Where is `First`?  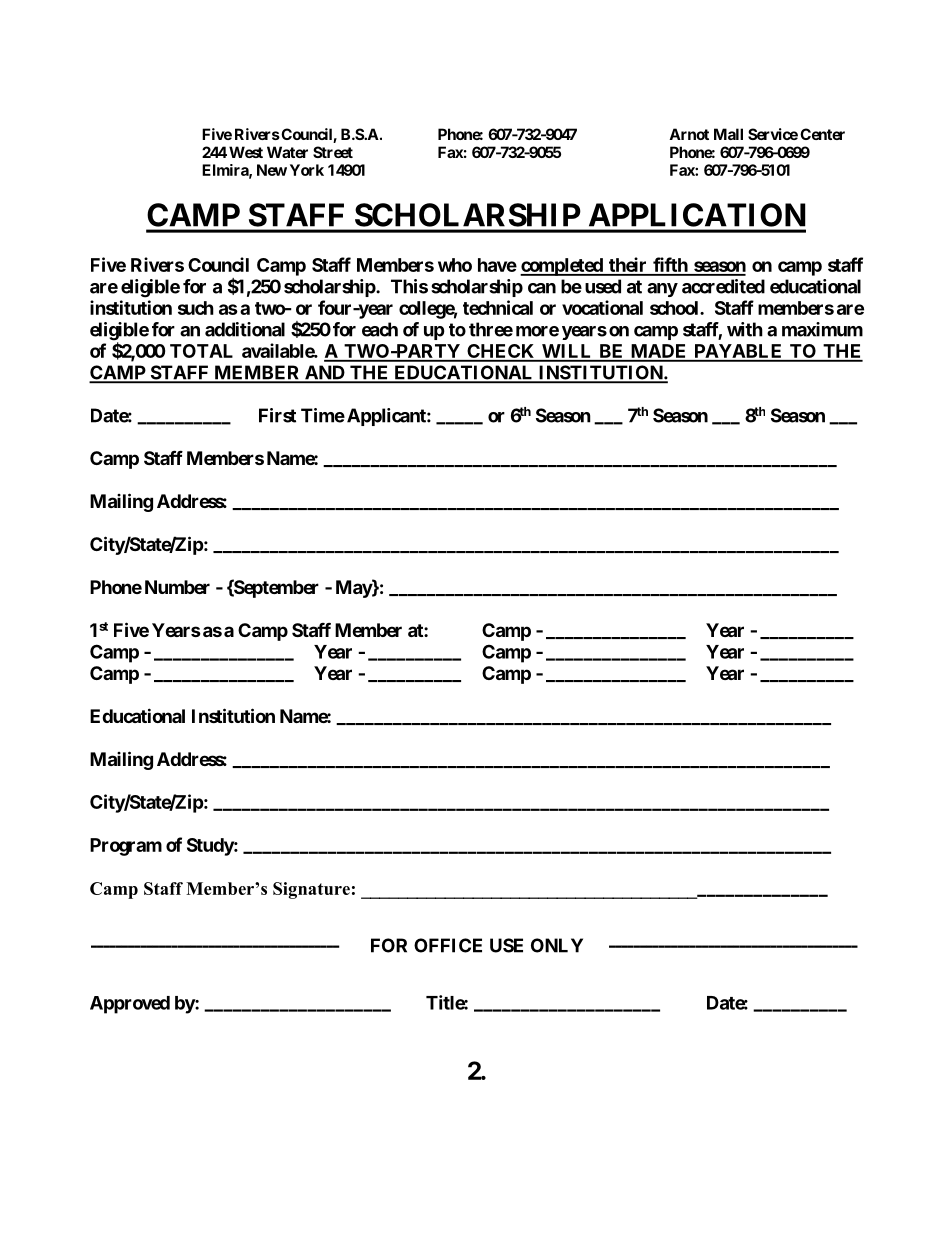 First is located at coordinates (277, 415).
